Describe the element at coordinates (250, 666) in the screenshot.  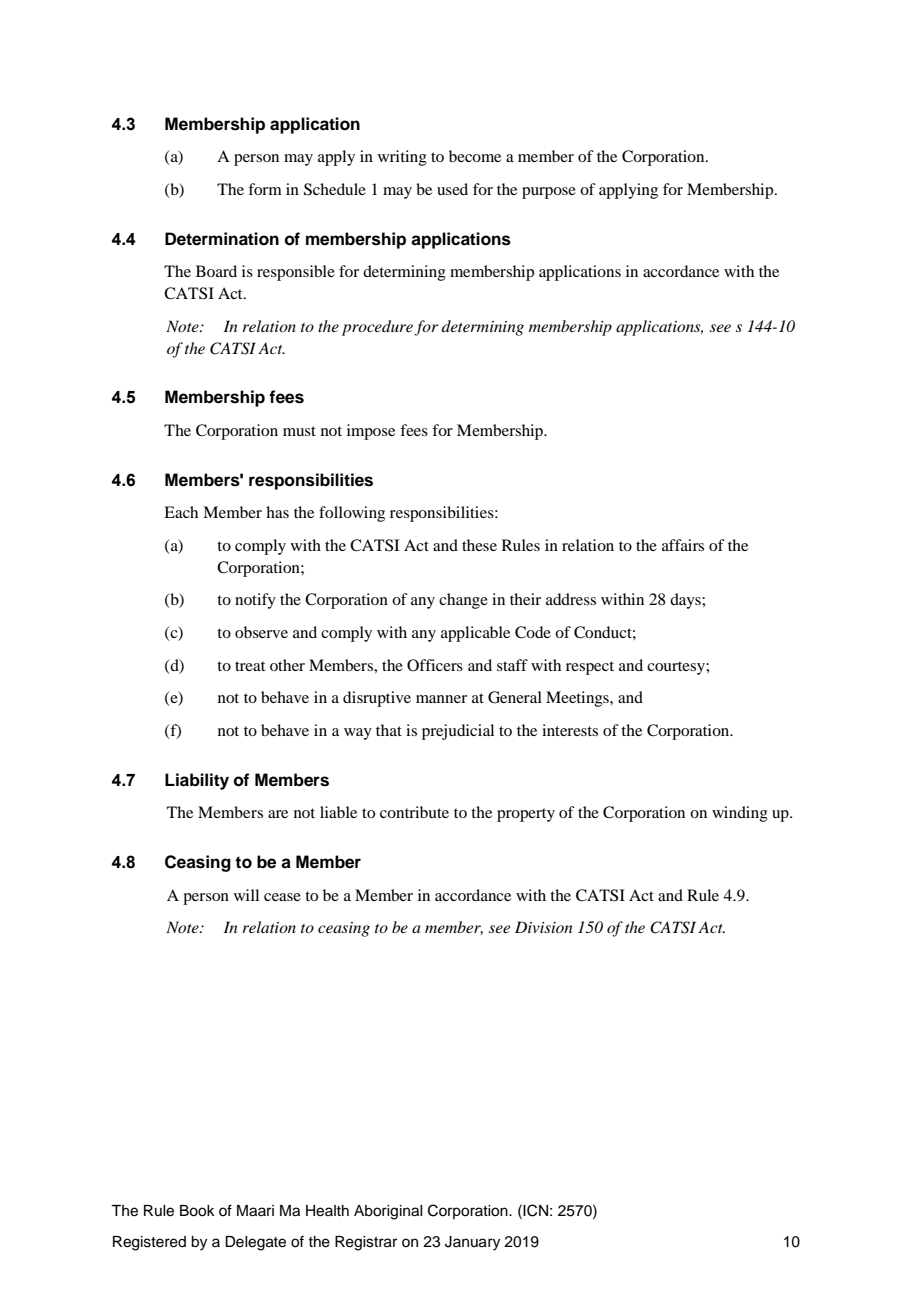
I see `treat` at that location.
